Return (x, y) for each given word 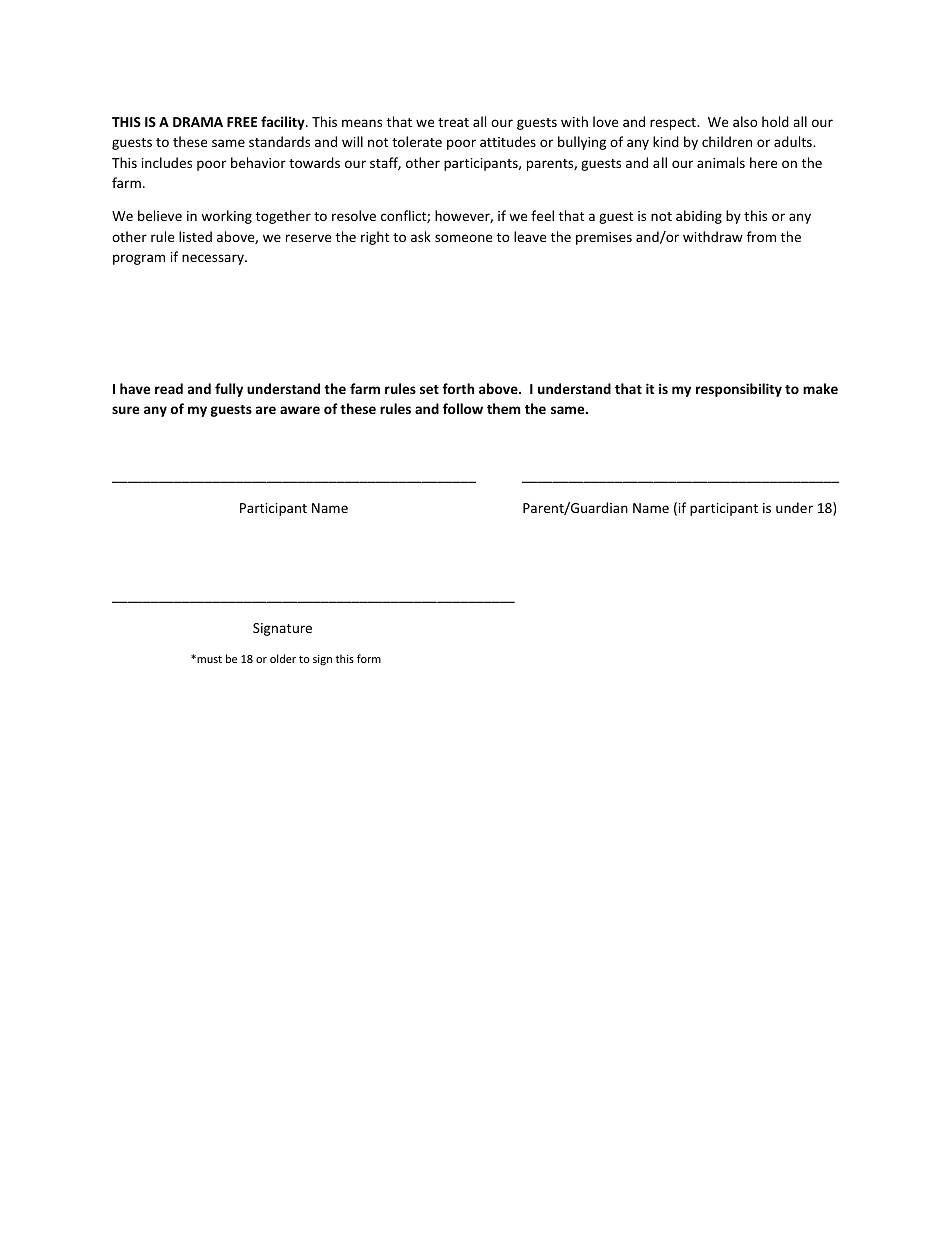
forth (458, 388)
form (369, 658)
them (504, 408)
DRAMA (198, 122)
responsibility (739, 390)
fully (229, 390)
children (727, 141)
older (283, 658)
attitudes (508, 141)
